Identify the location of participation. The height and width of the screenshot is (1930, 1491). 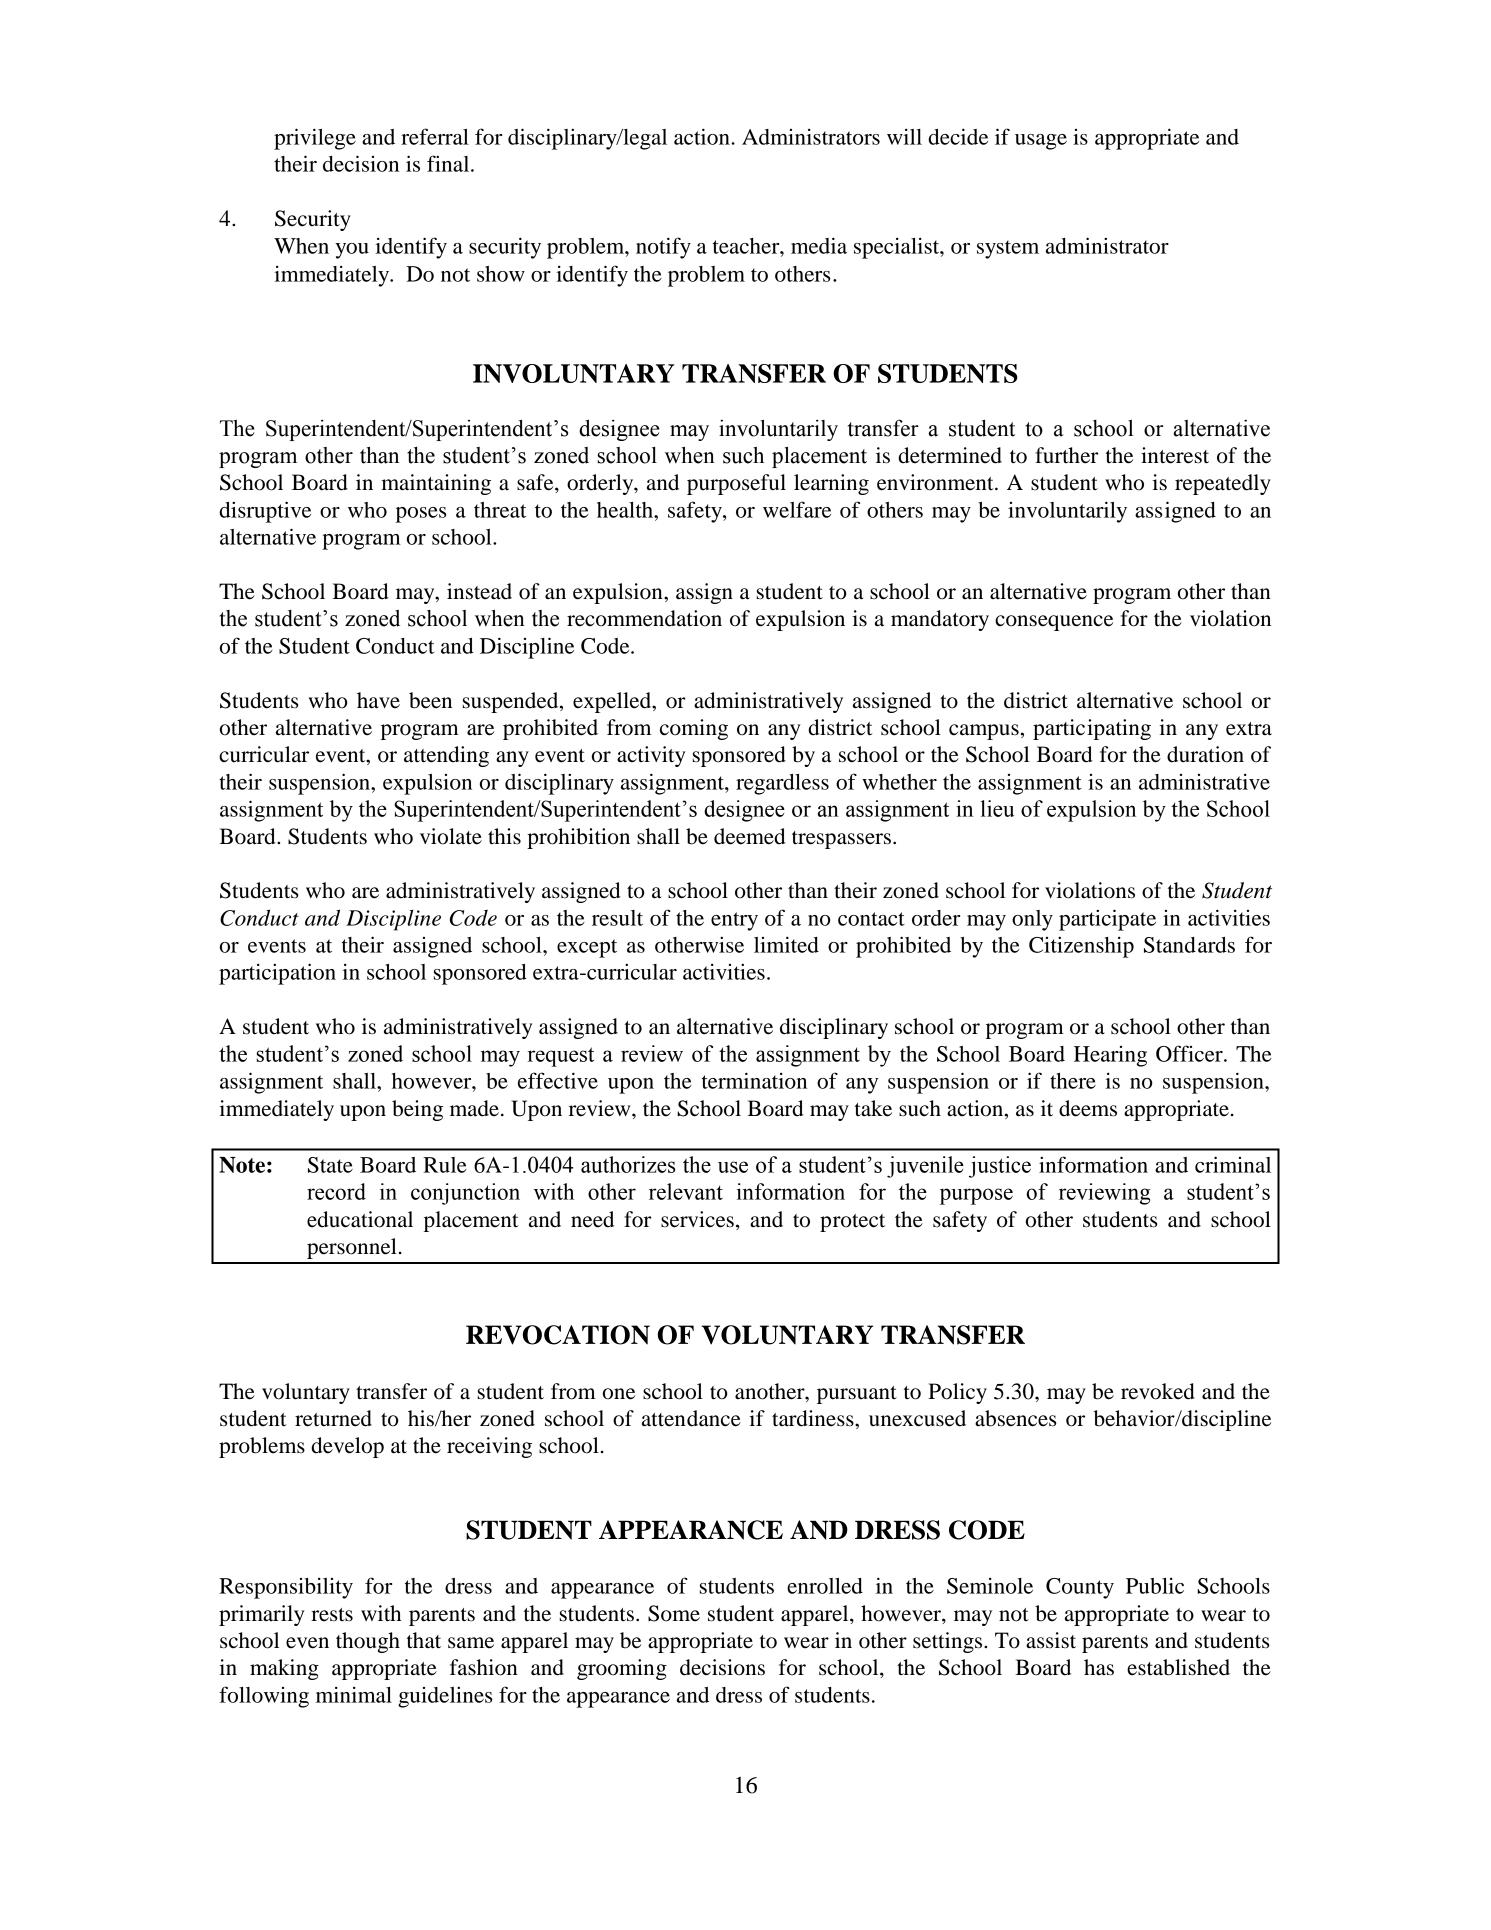
(277, 974).
